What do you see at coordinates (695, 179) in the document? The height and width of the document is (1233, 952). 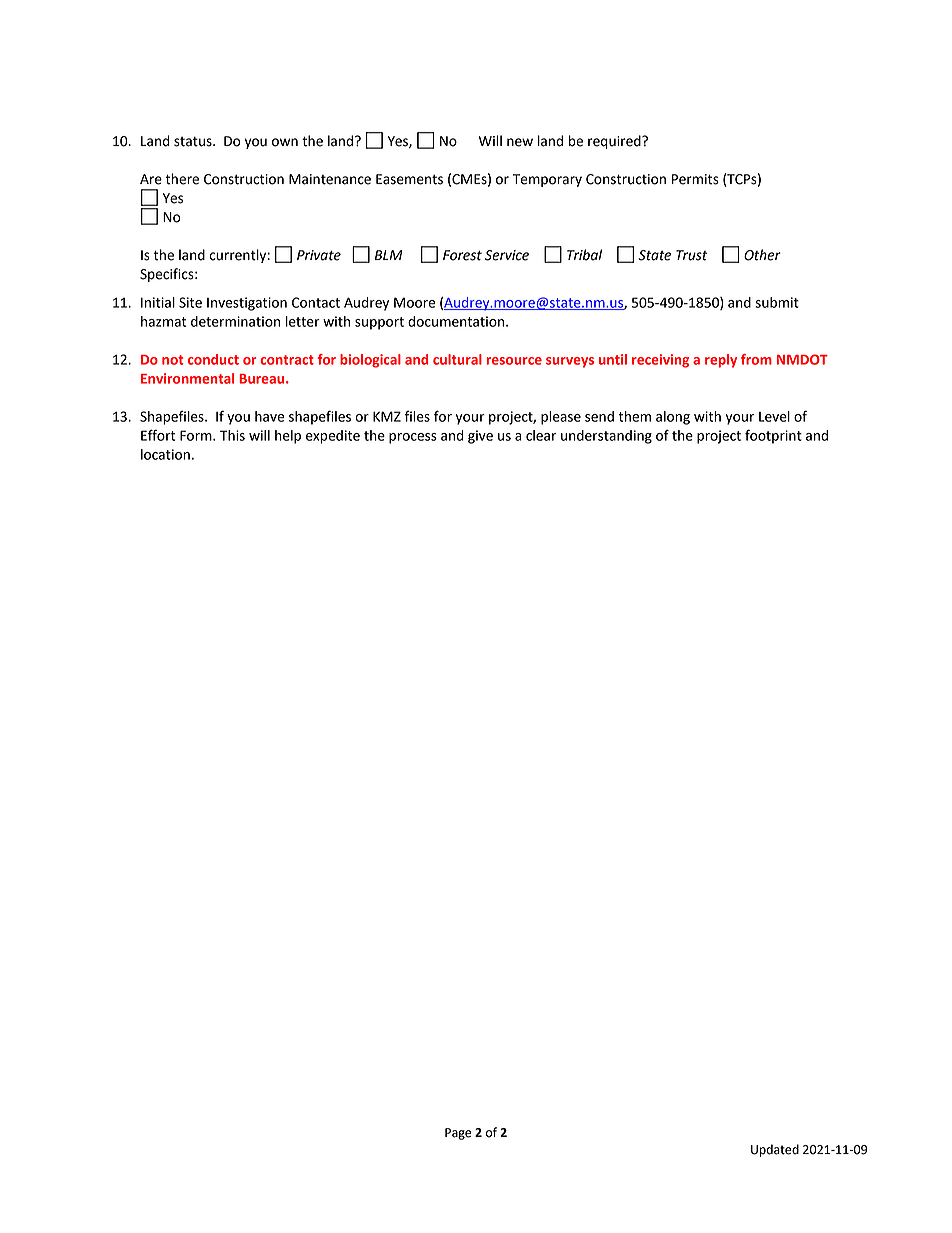 I see `Permits` at bounding box center [695, 179].
